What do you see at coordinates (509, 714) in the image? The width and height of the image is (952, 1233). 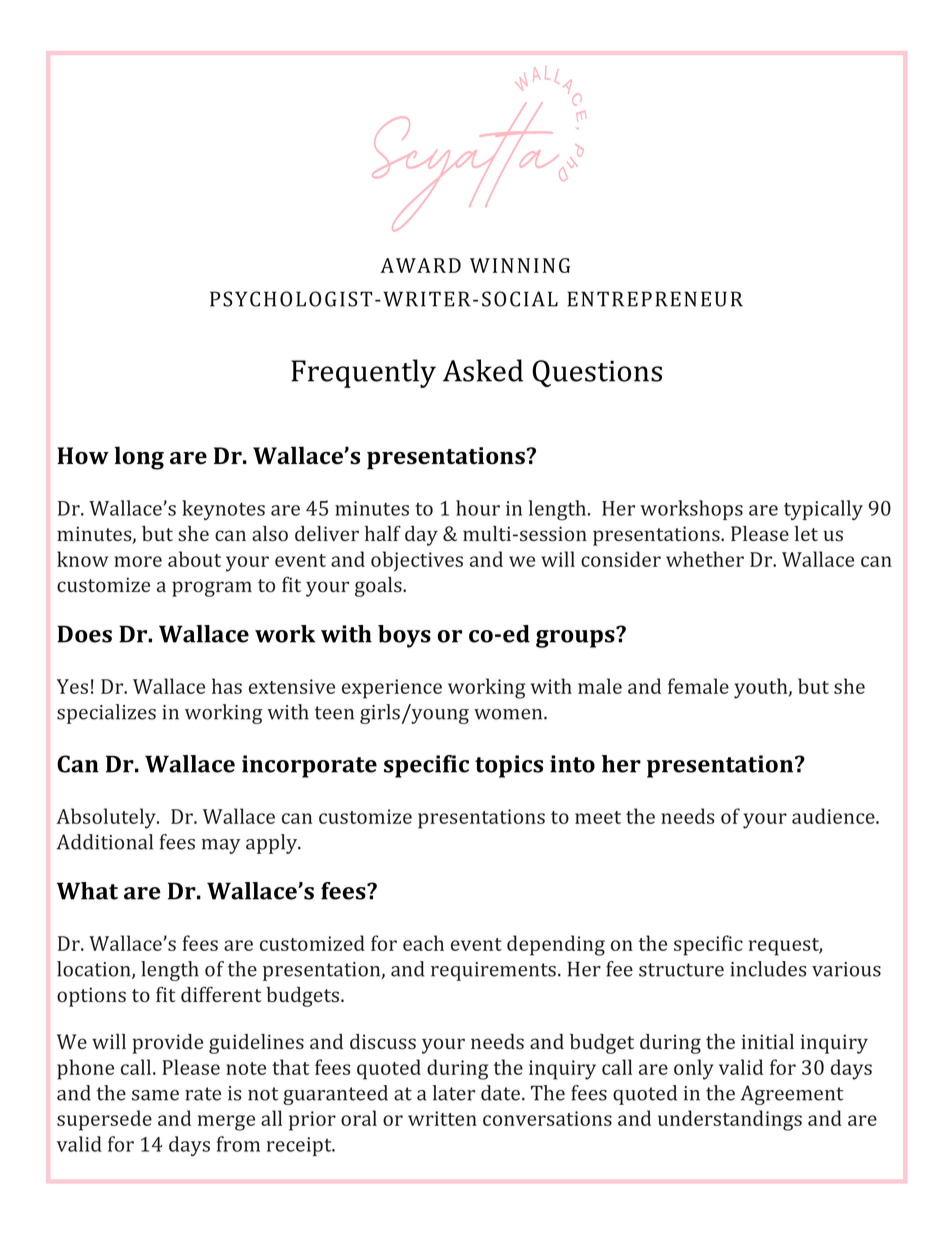 I see `women` at bounding box center [509, 714].
